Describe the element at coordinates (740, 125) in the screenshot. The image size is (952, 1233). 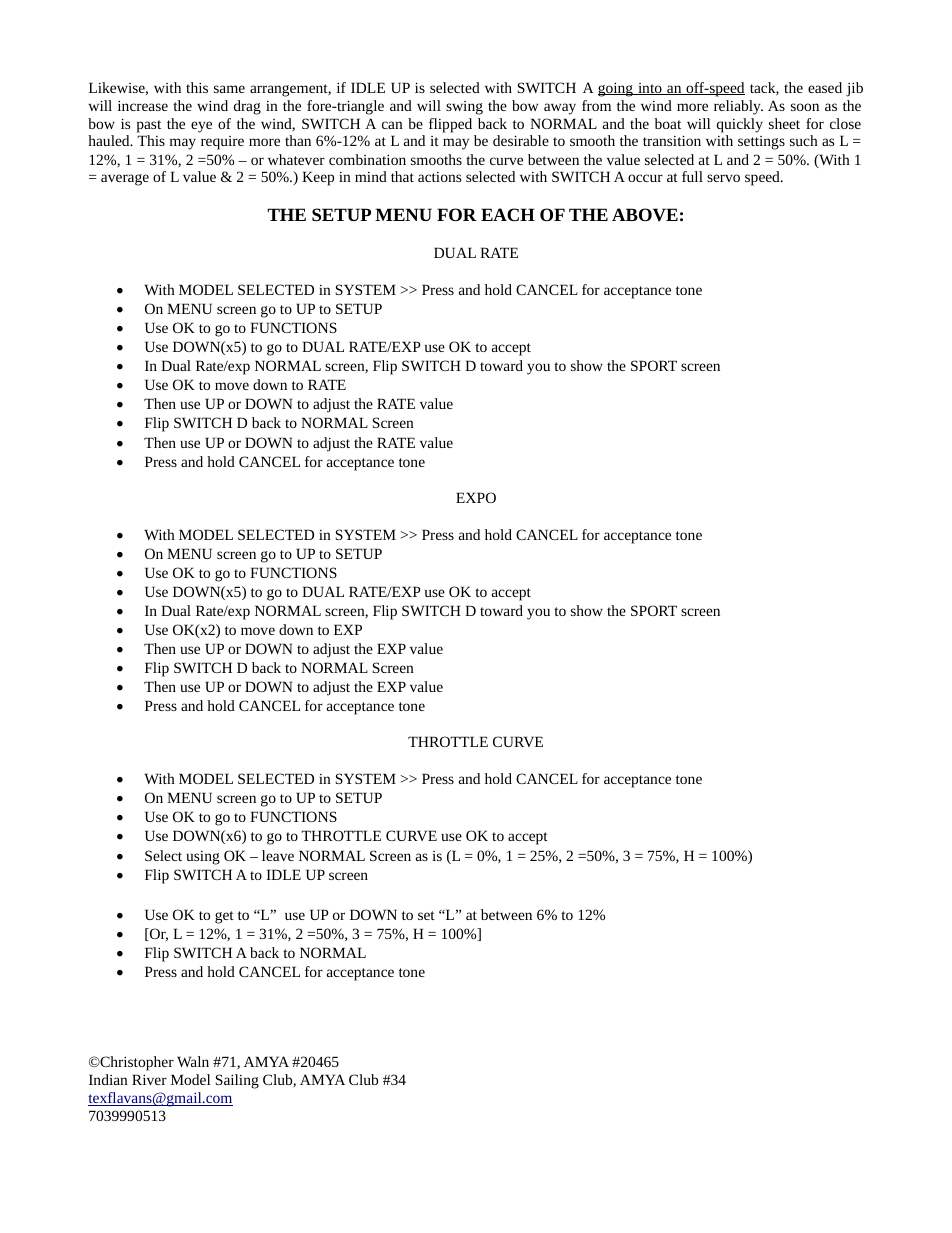
I see `quickly` at that location.
